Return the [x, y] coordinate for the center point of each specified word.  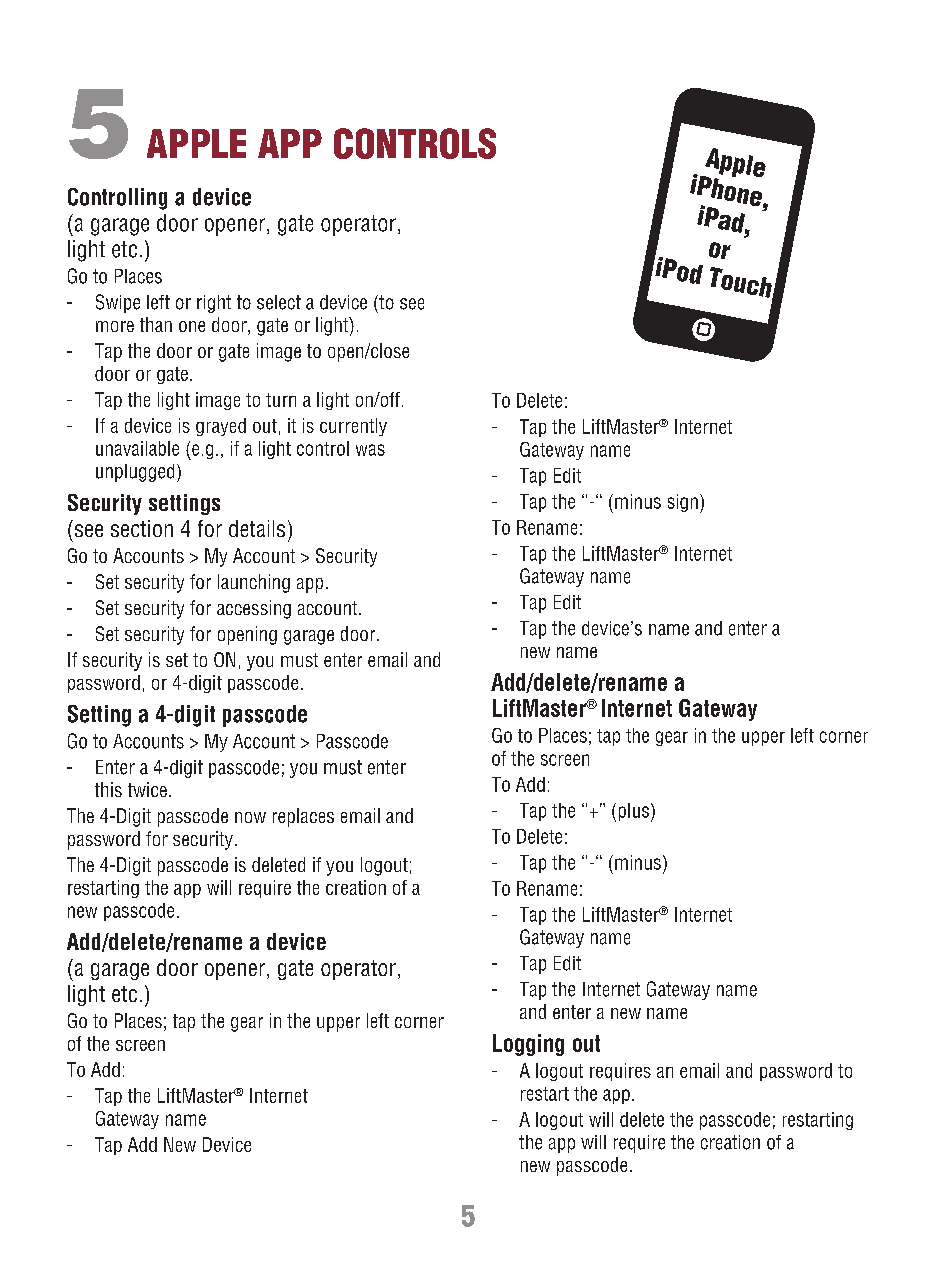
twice [147, 789]
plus [634, 812]
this [108, 789]
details [257, 528]
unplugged [135, 473]
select [279, 302]
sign [683, 503]
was [370, 450]
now [250, 817]
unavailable [137, 448]
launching [254, 583]
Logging [528, 1045]
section [142, 528]
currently [353, 427]
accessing [254, 609]
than [156, 324]
